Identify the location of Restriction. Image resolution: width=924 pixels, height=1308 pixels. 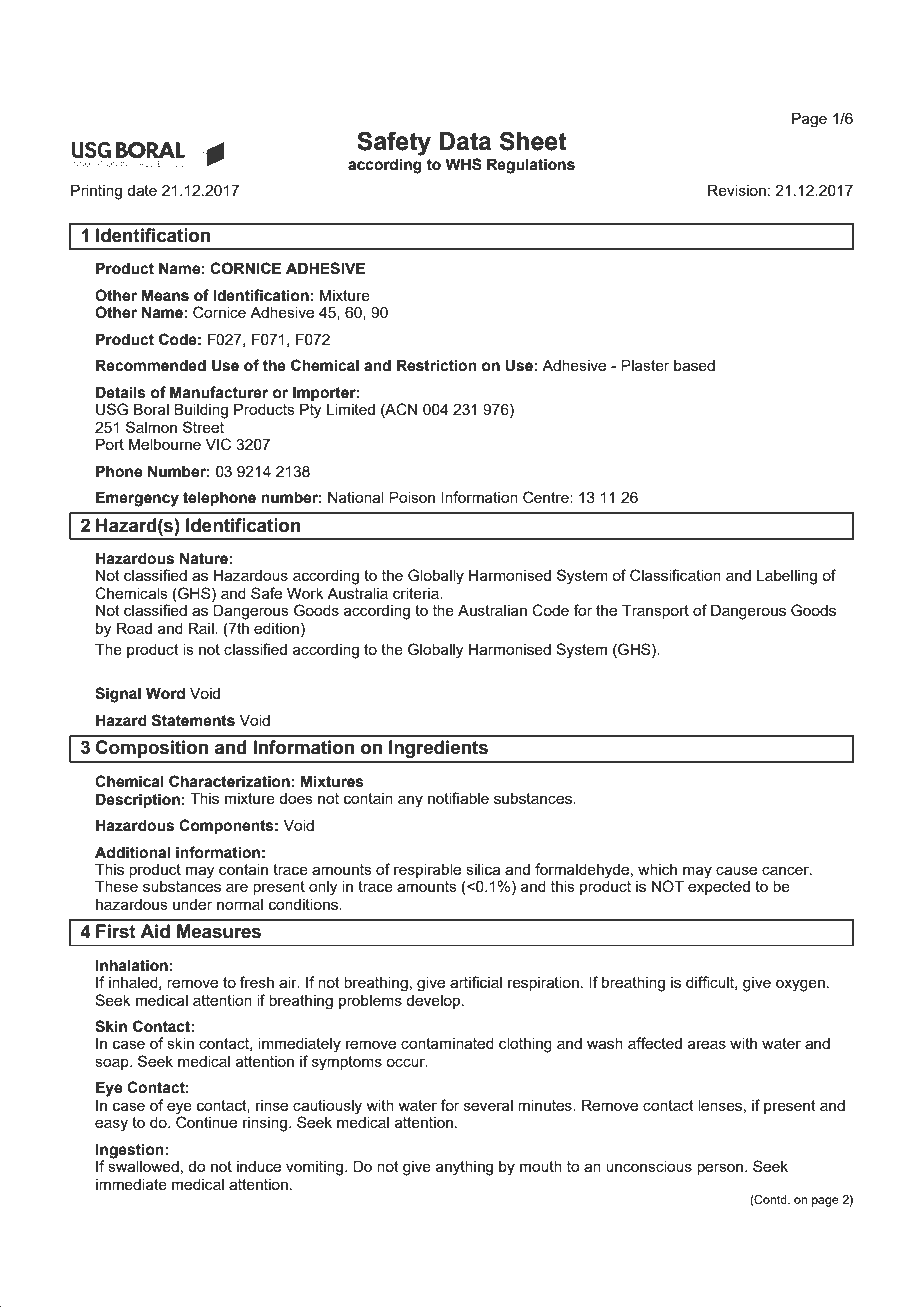
(437, 365).
